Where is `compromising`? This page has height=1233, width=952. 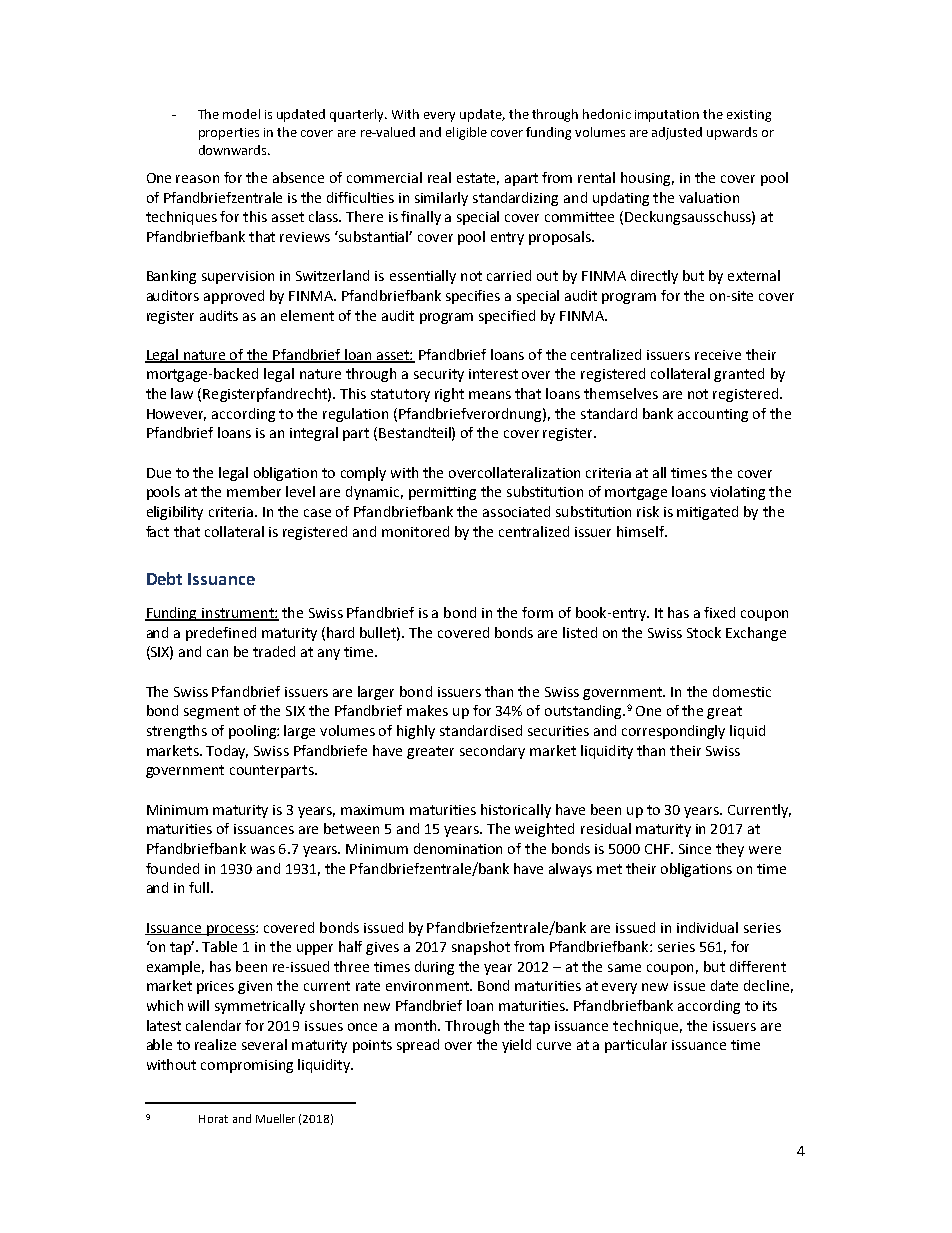
compromising is located at coordinates (247, 1066).
